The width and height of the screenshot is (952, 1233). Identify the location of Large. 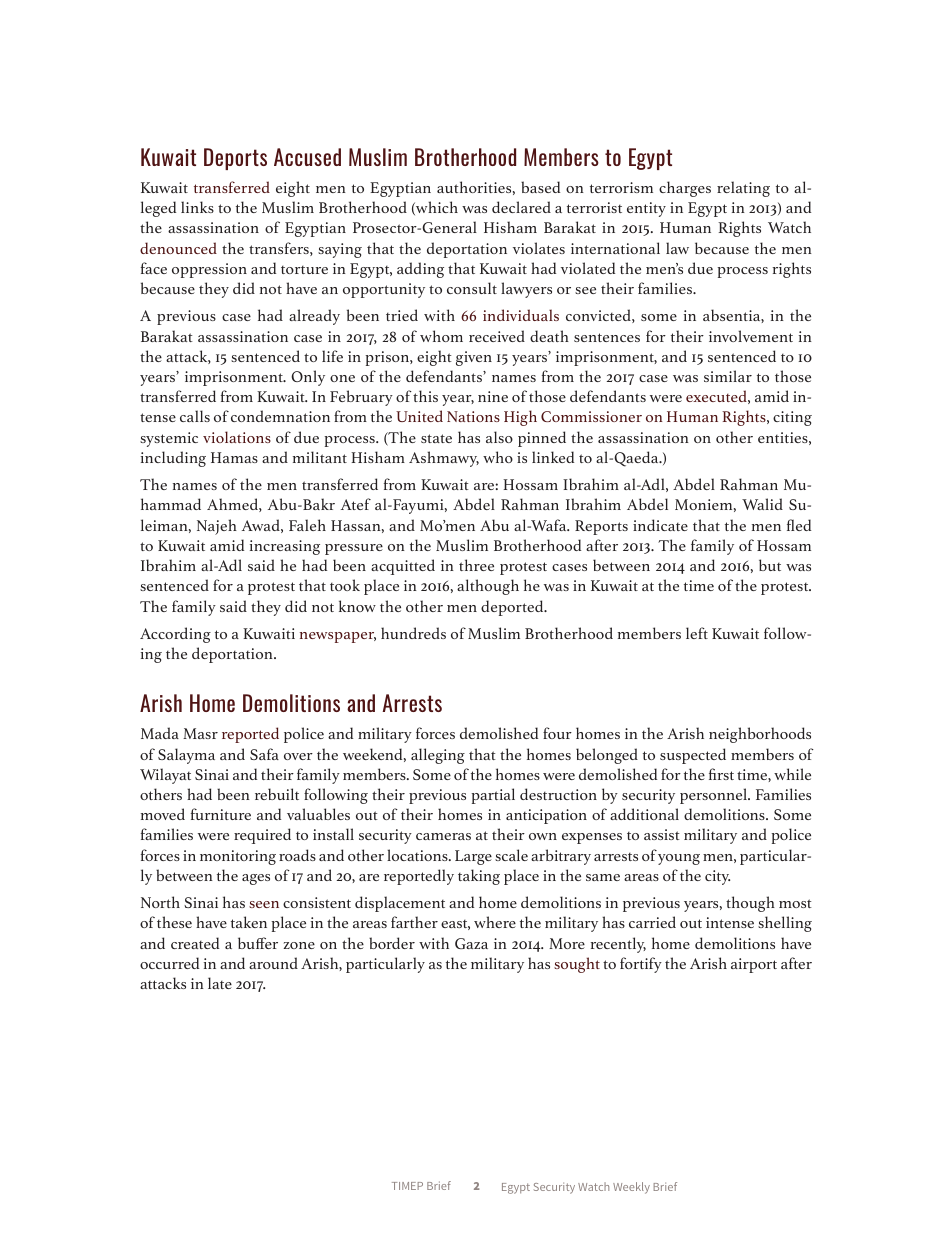
(473, 857).
